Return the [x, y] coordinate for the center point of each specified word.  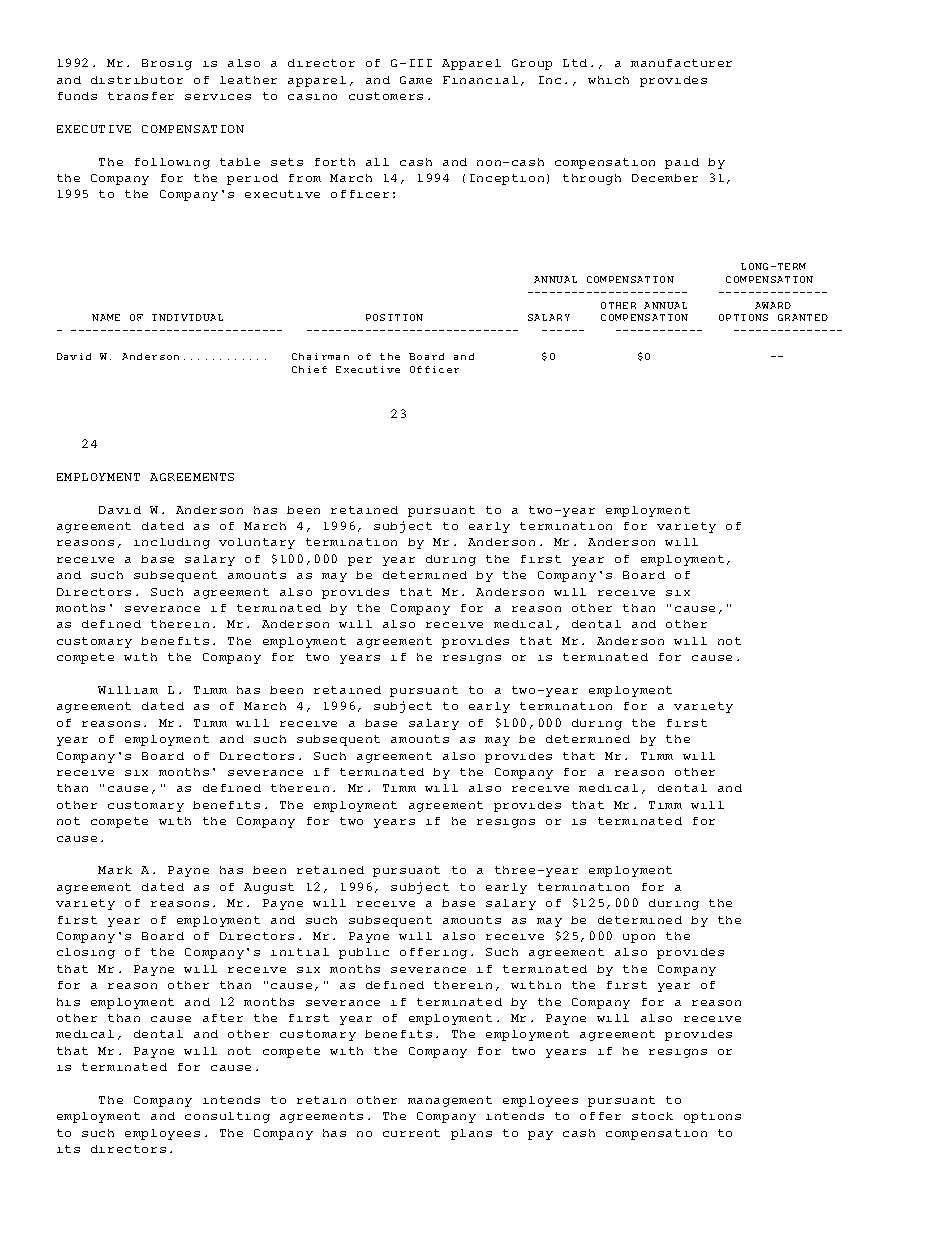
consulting [227, 1117]
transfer [141, 96]
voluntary [257, 543]
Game [416, 80]
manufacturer [681, 63]
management [450, 1101]
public [364, 953]
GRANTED [803, 317]
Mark [115, 870]
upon [639, 938]
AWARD [773, 305]
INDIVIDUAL [187, 317]
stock [652, 1116]
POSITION [394, 317]
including [172, 543]
